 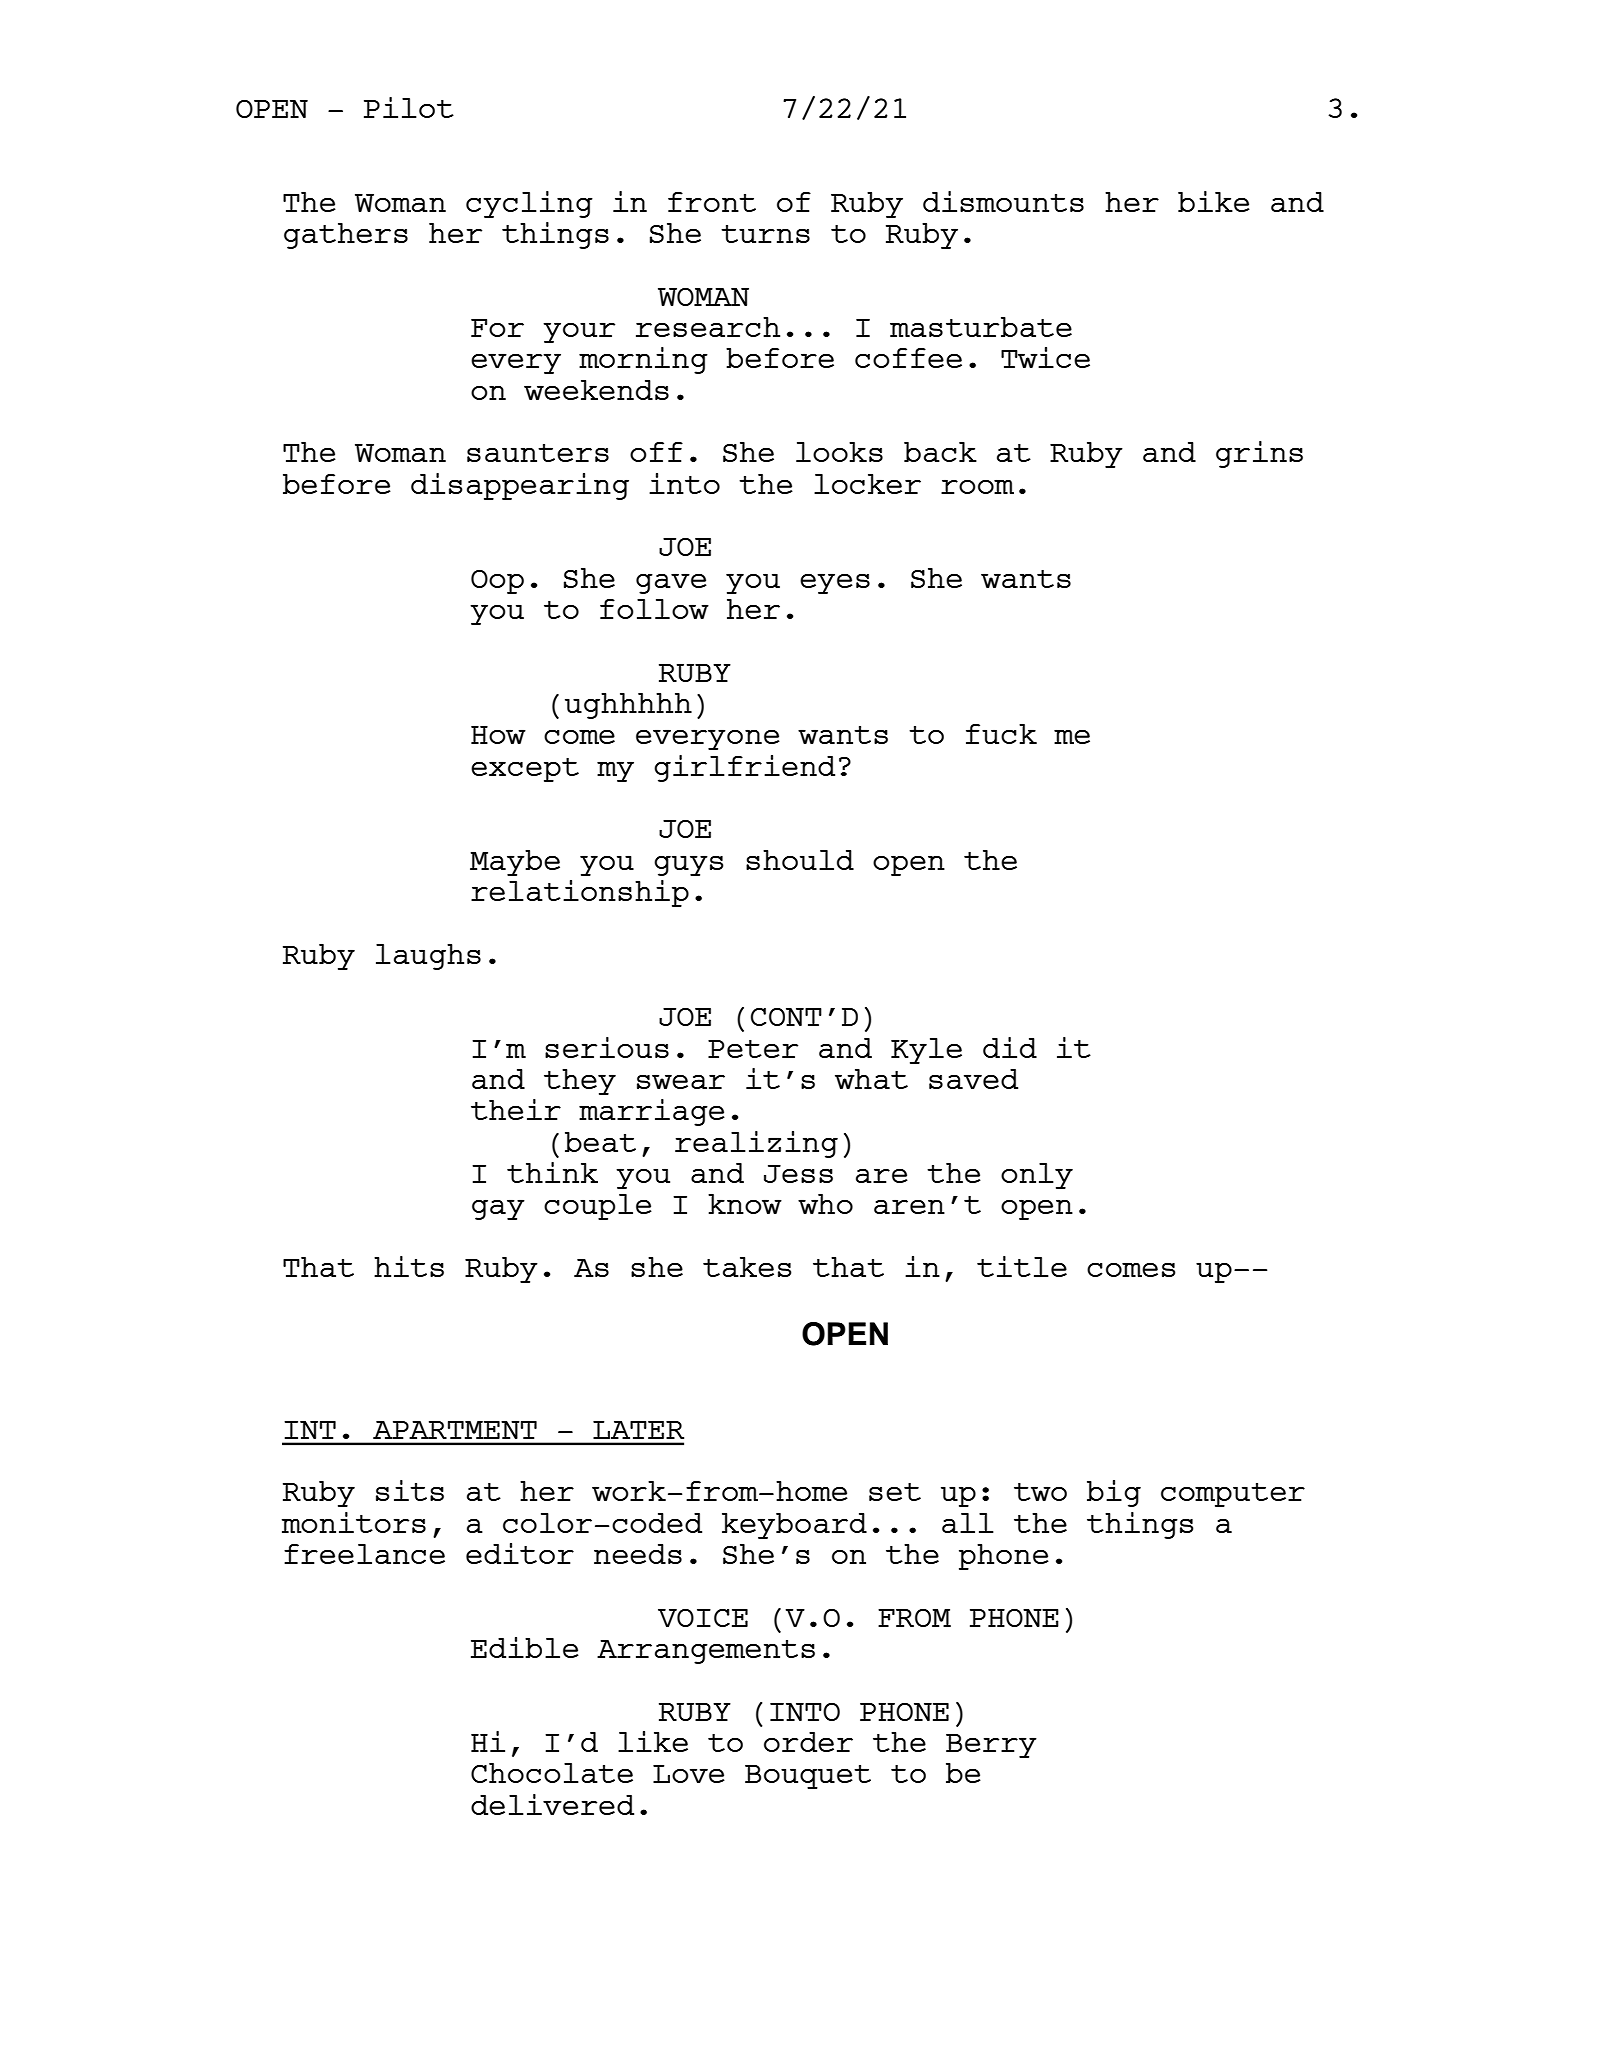 I want to click on Pilot, so click(x=409, y=107).
